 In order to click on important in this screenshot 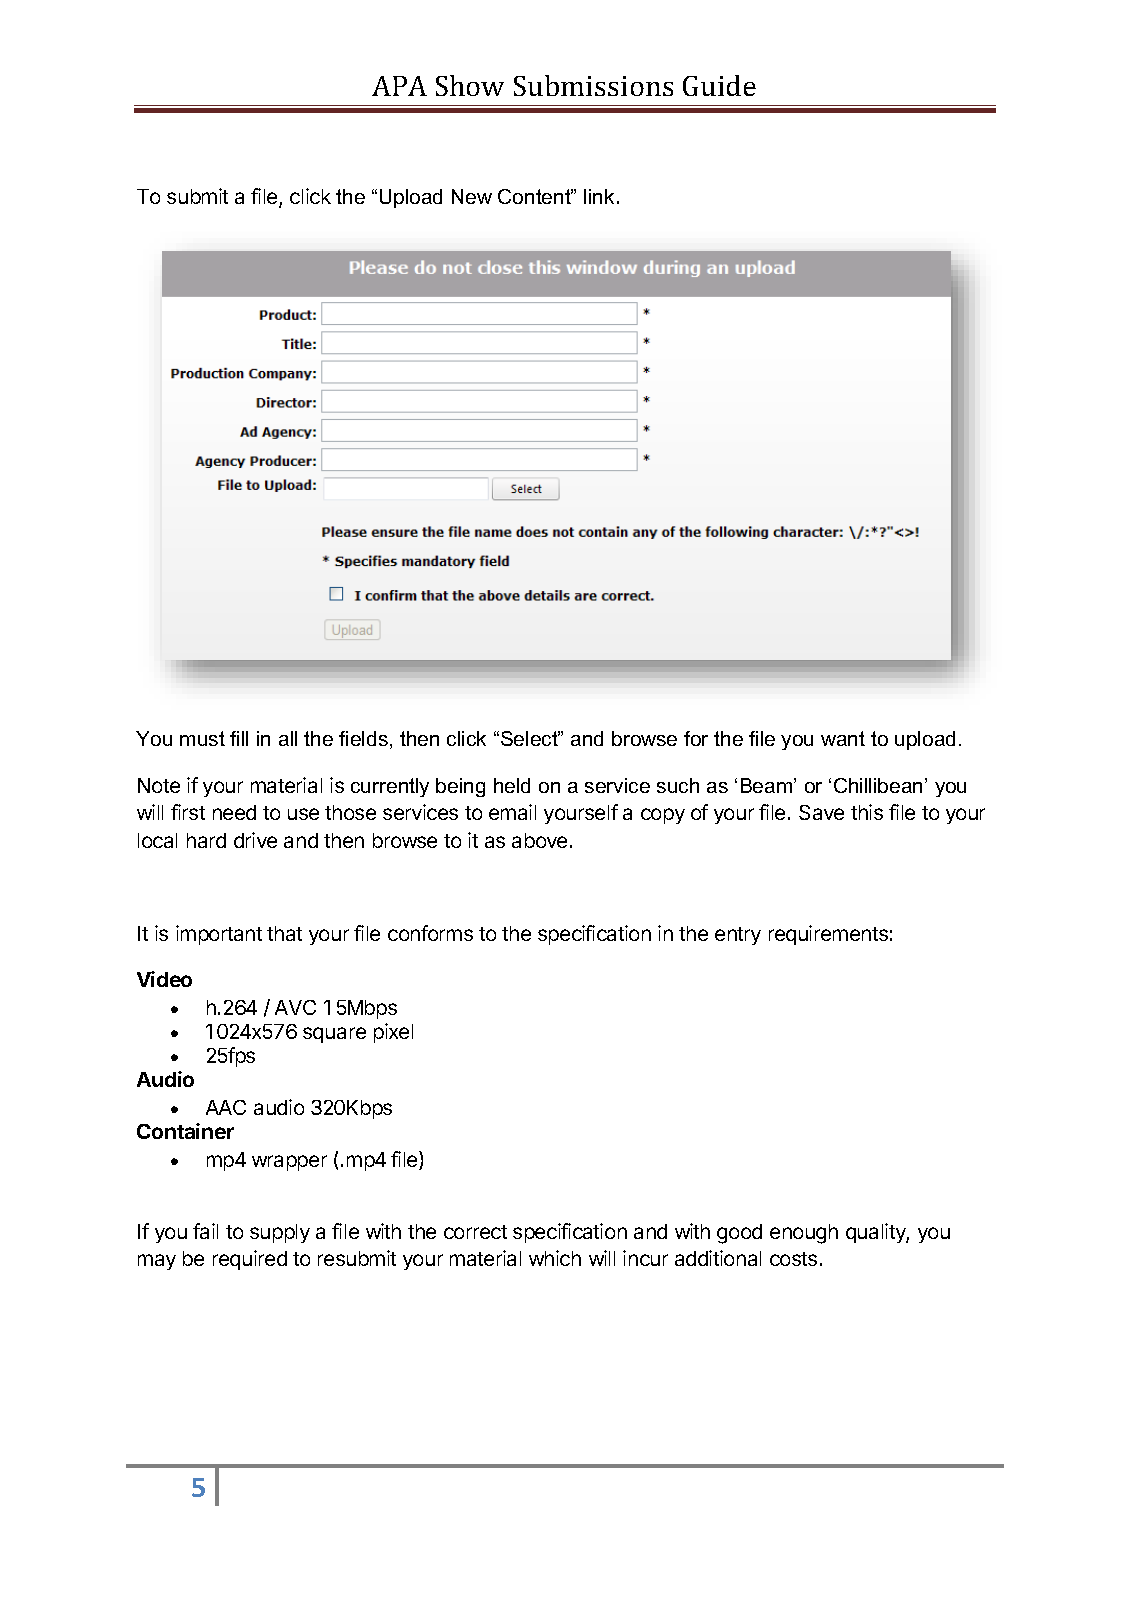, I will do `click(219, 935)`.
